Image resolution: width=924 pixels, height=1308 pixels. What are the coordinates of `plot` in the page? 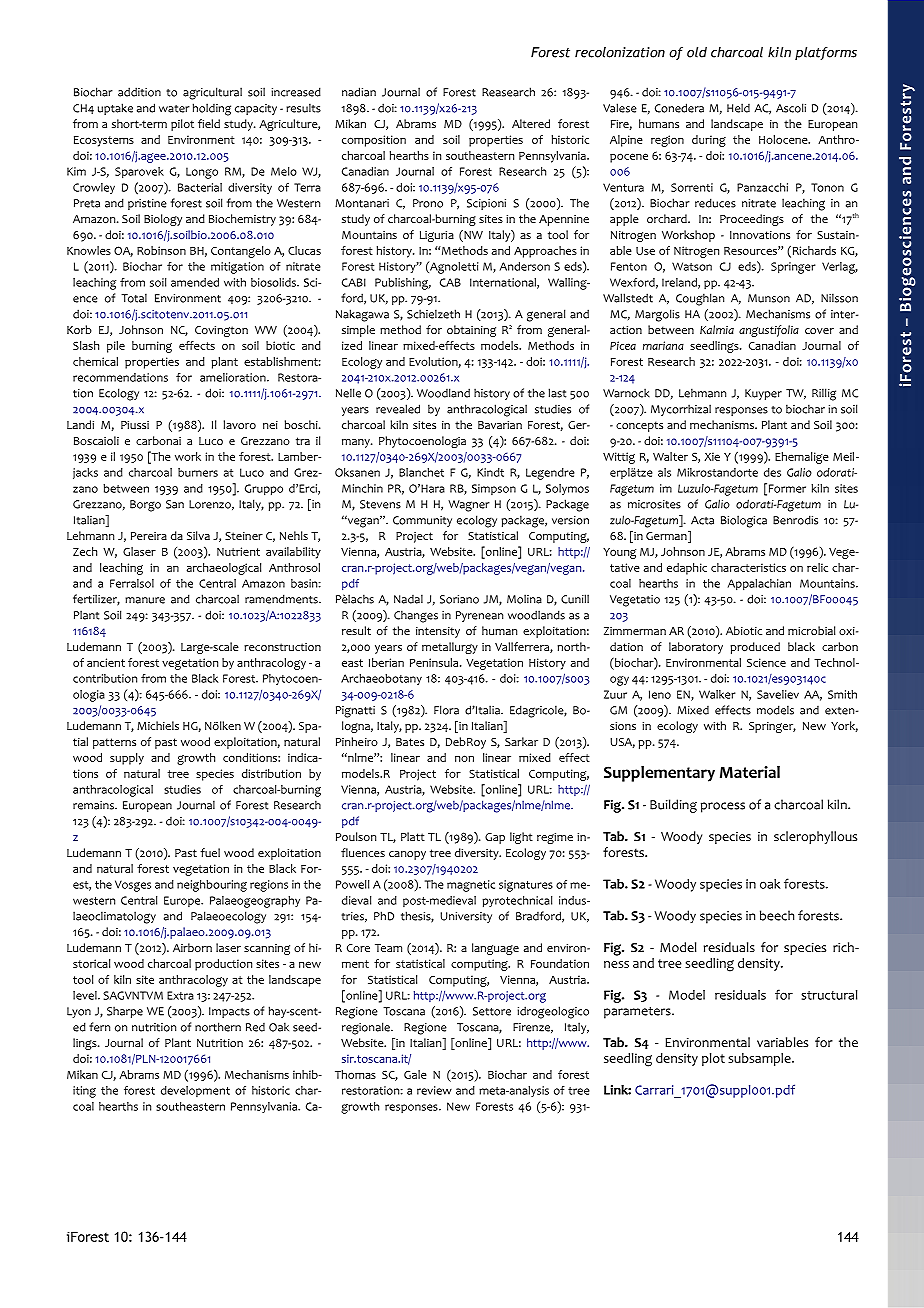 It's located at (713, 1059).
